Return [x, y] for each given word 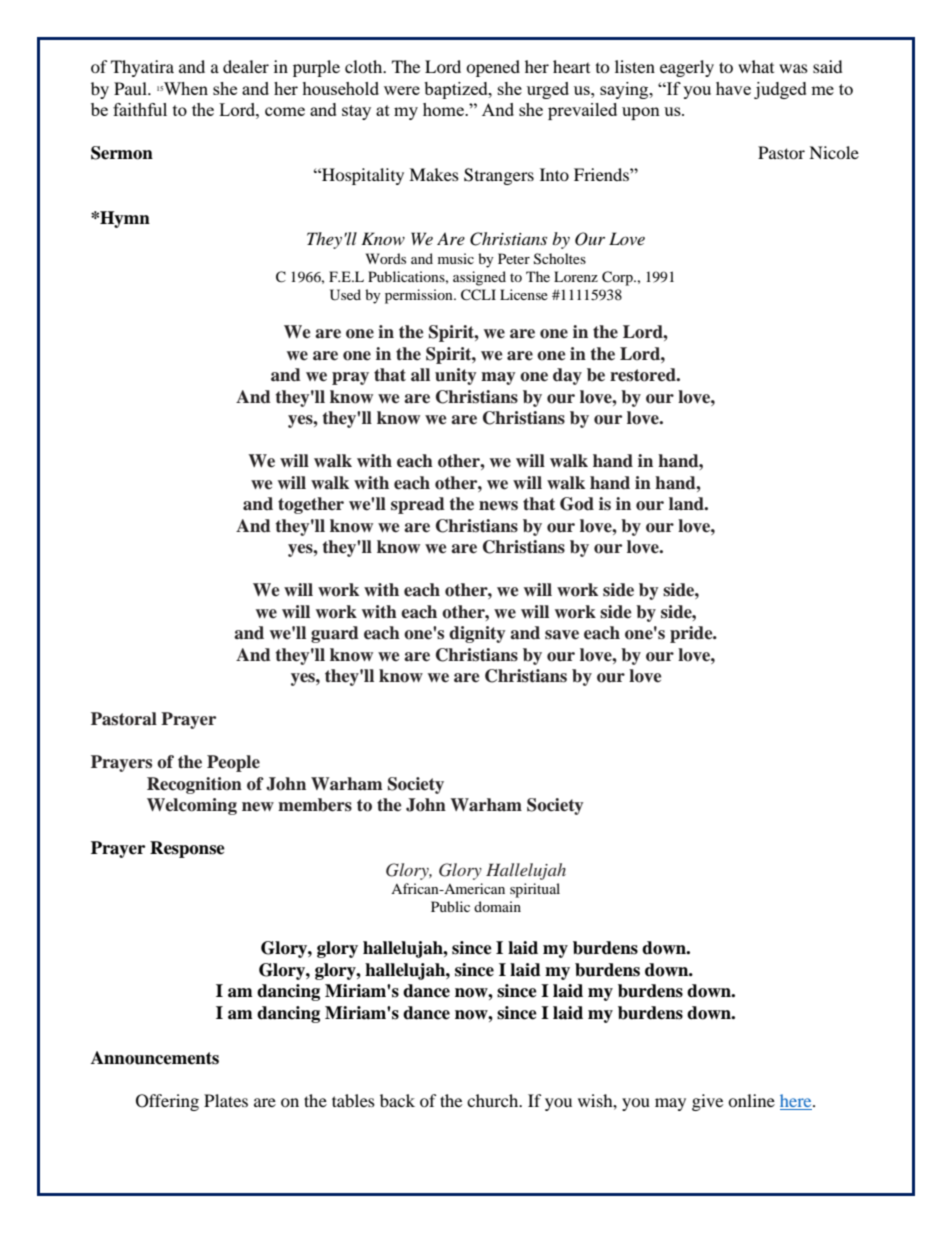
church [494, 1100]
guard [335, 634]
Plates [226, 1100]
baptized [457, 90]
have [733, 88]
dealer [246, 66]
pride [692, 634]
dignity [477, 634]
